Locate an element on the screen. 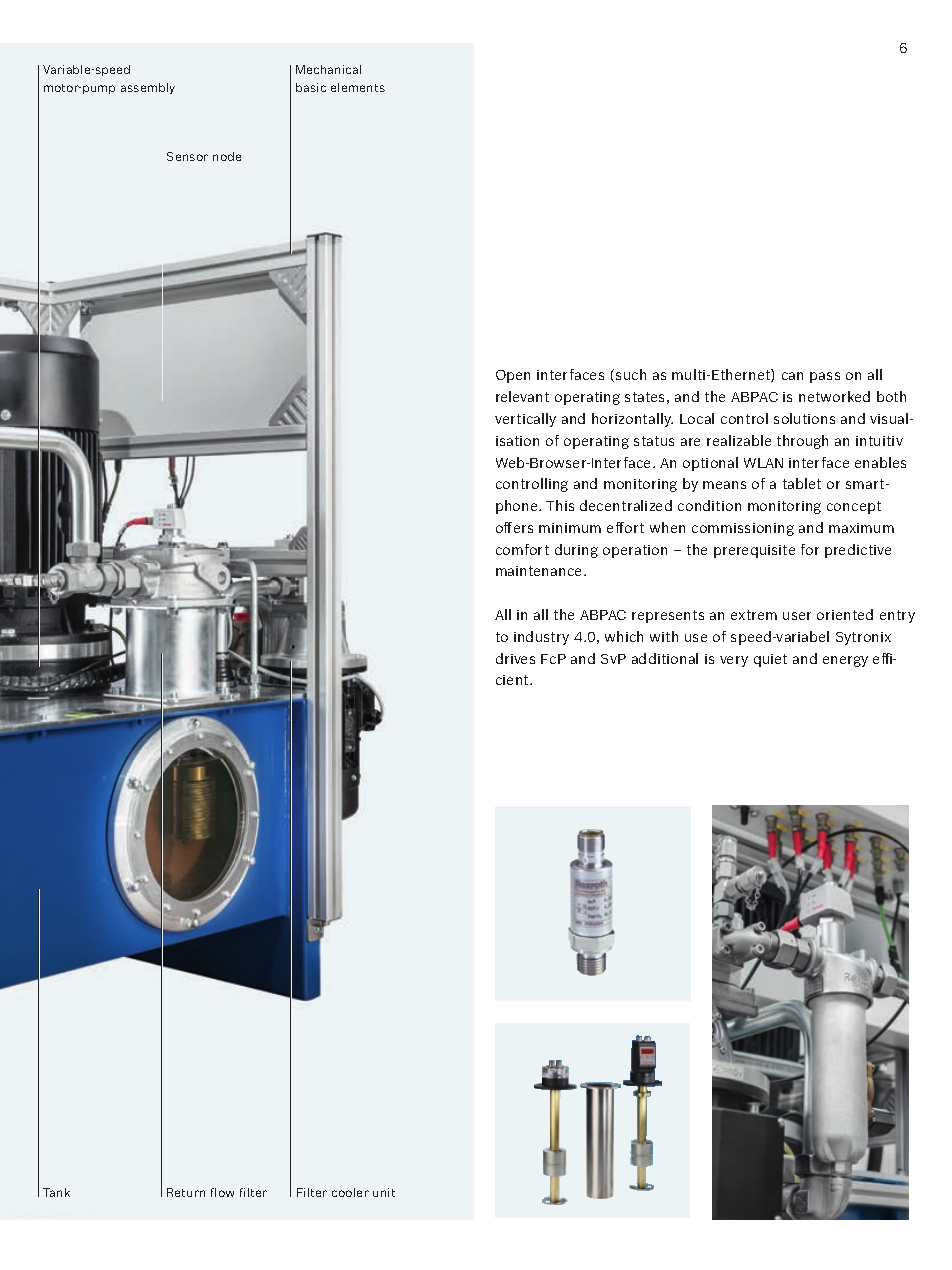  elements is located at coordinates (358, 87).
